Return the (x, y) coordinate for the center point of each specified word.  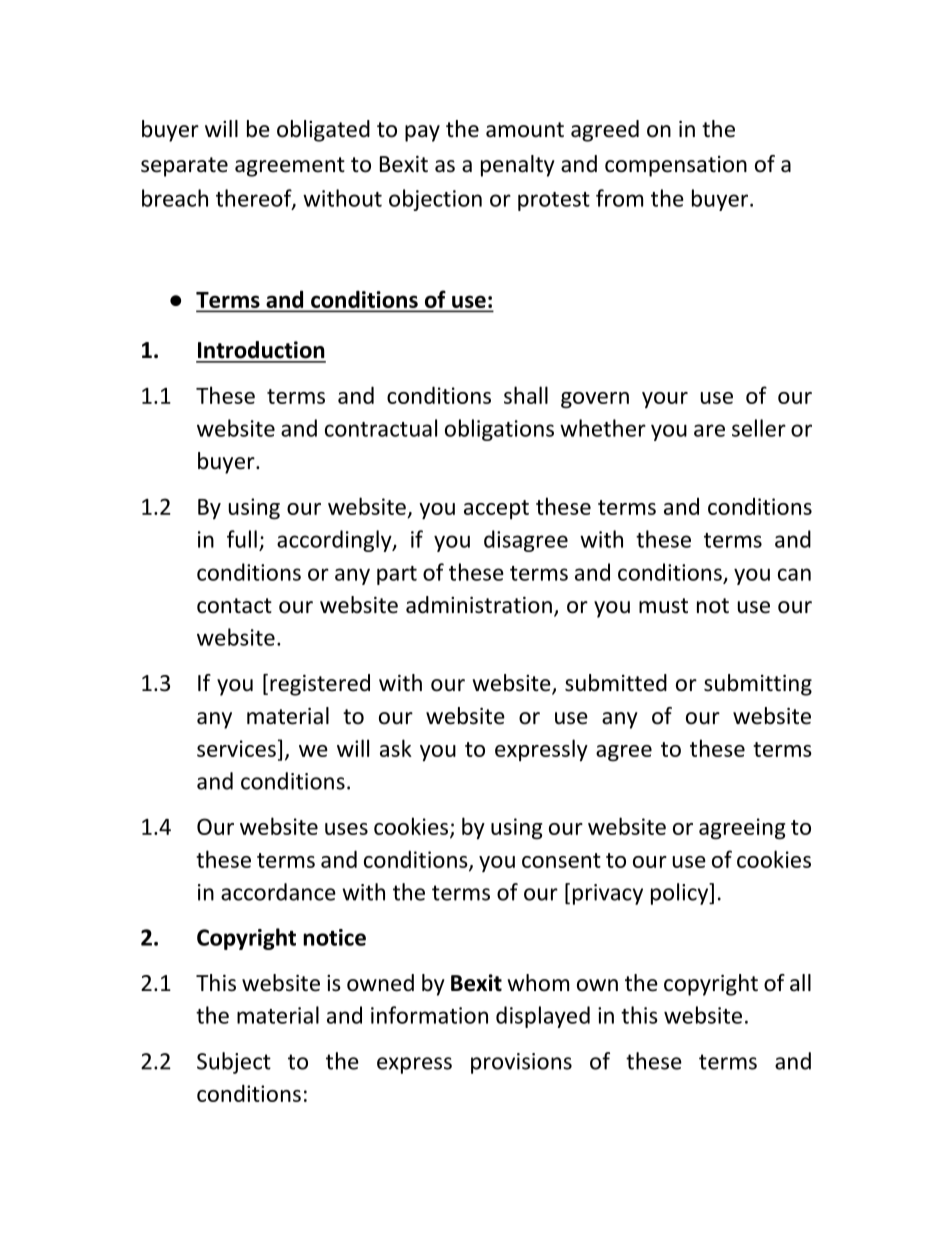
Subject (234, 1063)
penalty (518, 166)
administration (479, 605)
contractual (381, 428)
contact (234, 606)
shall (526, 395)
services (236, 748)
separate (184, 167)
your (665, 400)
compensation (676, 166)
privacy (608, 894)
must (663, 606)
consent (561, 860)
